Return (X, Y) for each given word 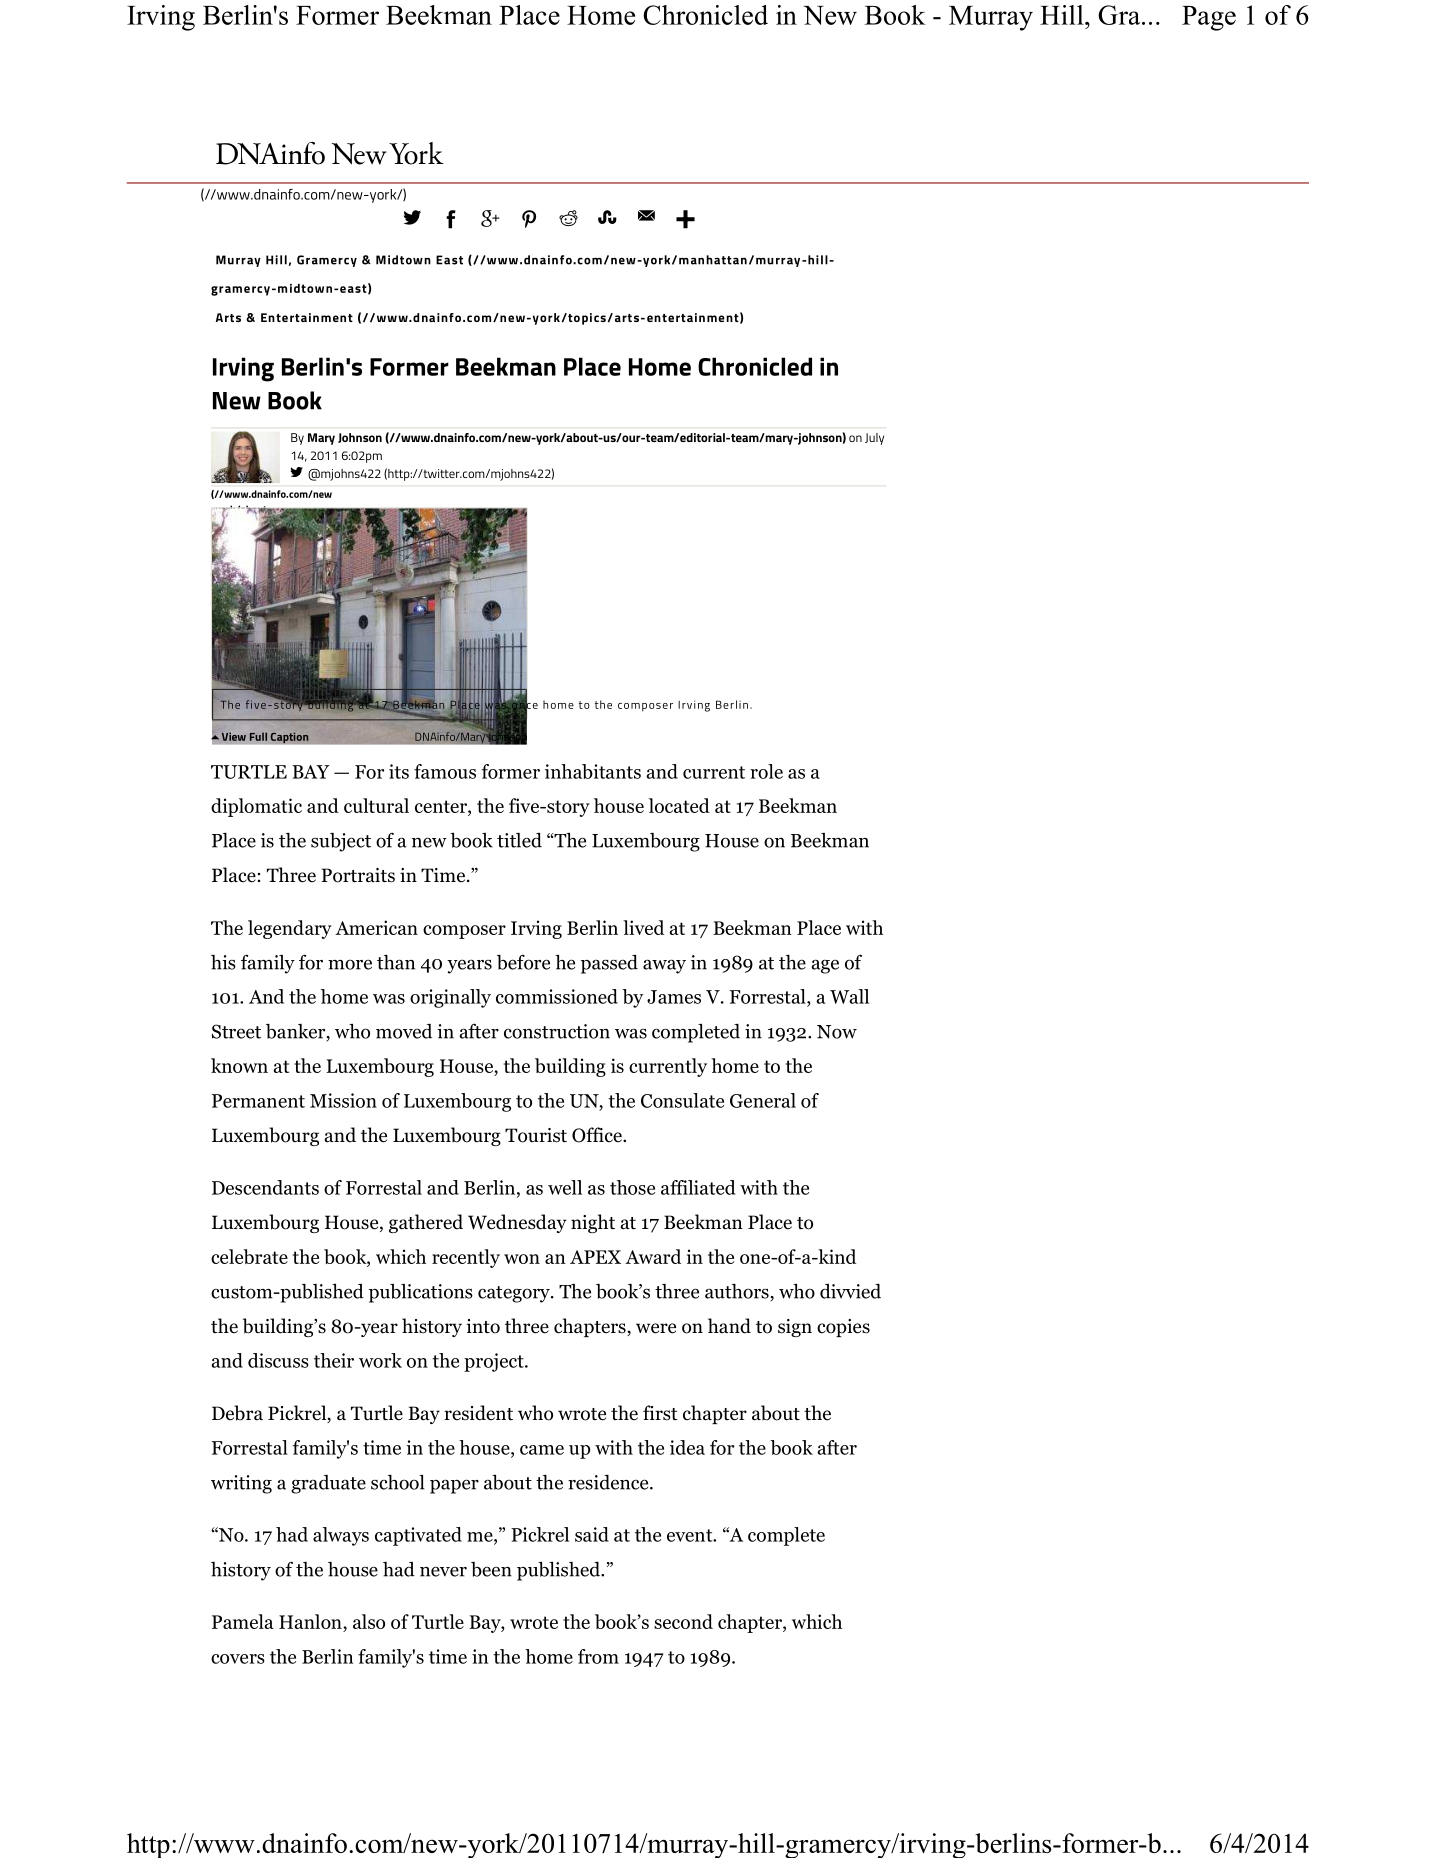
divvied (850, 1291)
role (766, 771)
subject (341, 842)
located (679, 805)
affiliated (698, 1187)
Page (1209, 18)
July (874, 439)
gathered (426, 1223)
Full (258, 736)
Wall (849, 996)
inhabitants (593, 771)
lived (643, 927)
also (369, 1621)
